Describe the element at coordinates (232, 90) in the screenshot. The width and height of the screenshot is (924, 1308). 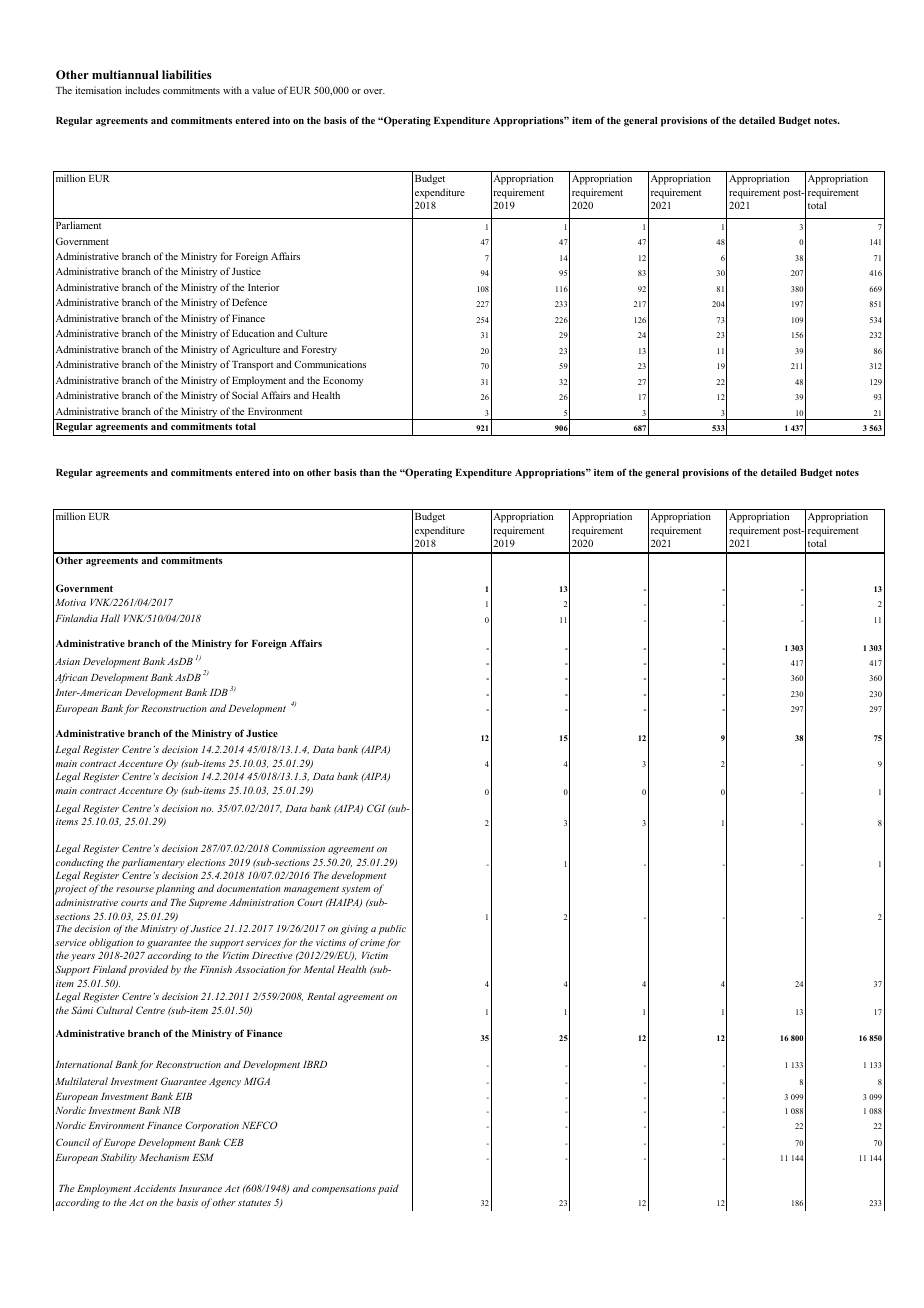
I see `with` at that location.
